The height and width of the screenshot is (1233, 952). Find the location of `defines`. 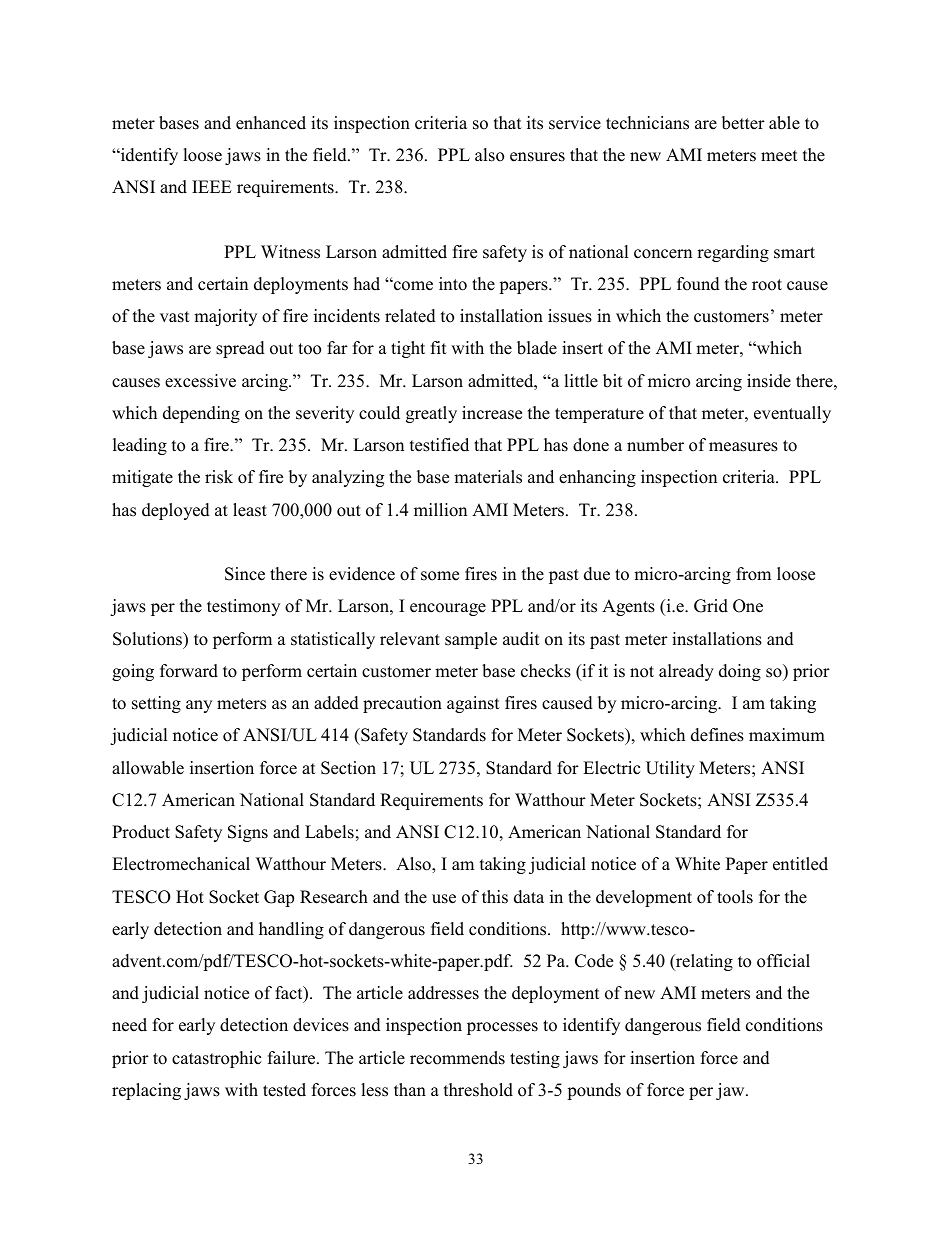

defines is located at coordinates (717, 735).
